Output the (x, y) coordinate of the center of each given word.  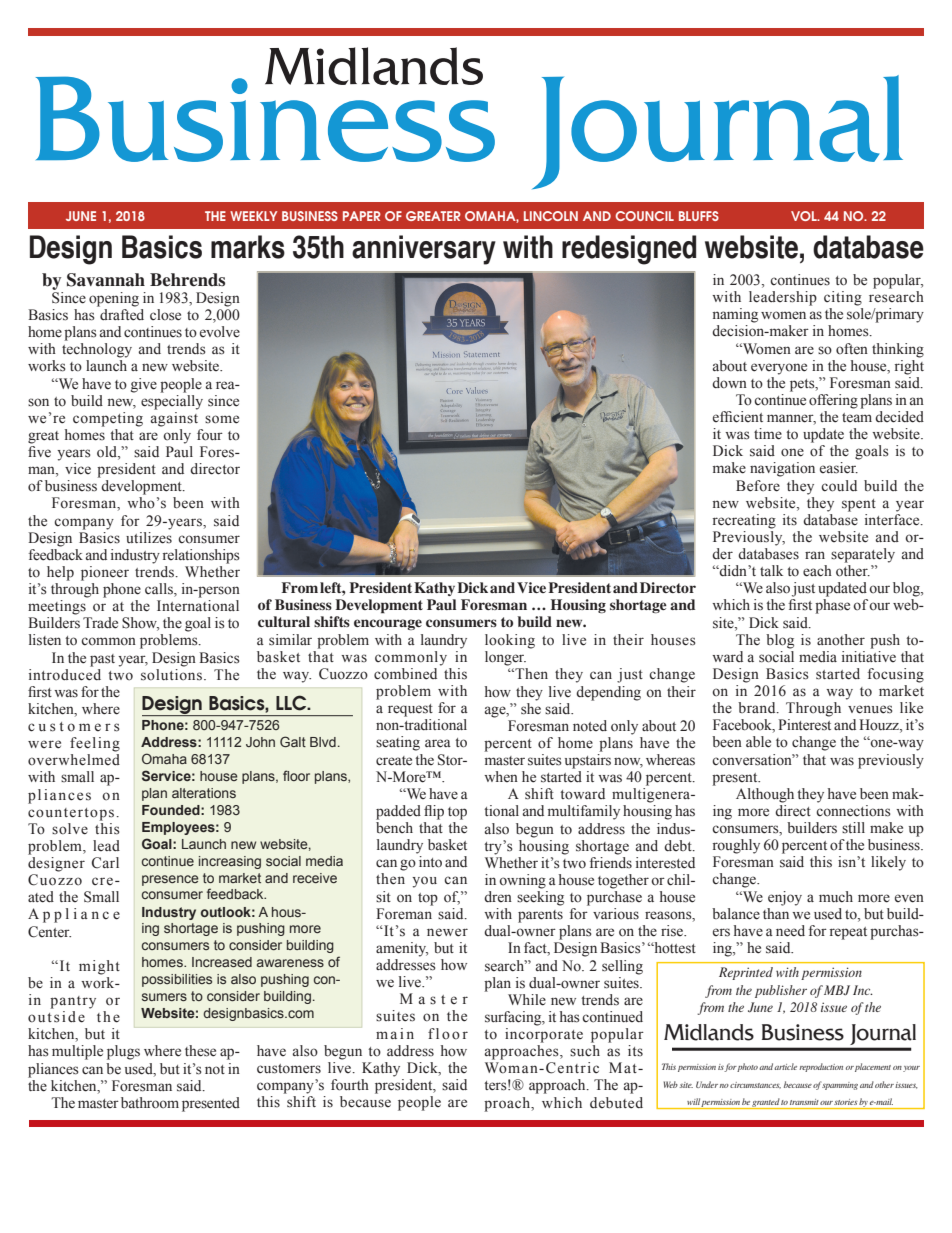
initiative (869, 656)
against (174, 419)
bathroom (150, 1103)
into (430, 862)
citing (843, 298)
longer (505, 658)
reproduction (821, 1067)
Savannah (106, 280)
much (836, 896)
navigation (782, 469)
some (222, 419)
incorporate (544, 1035)
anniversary (424, 250)
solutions (171, 673)
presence (170, 880)
